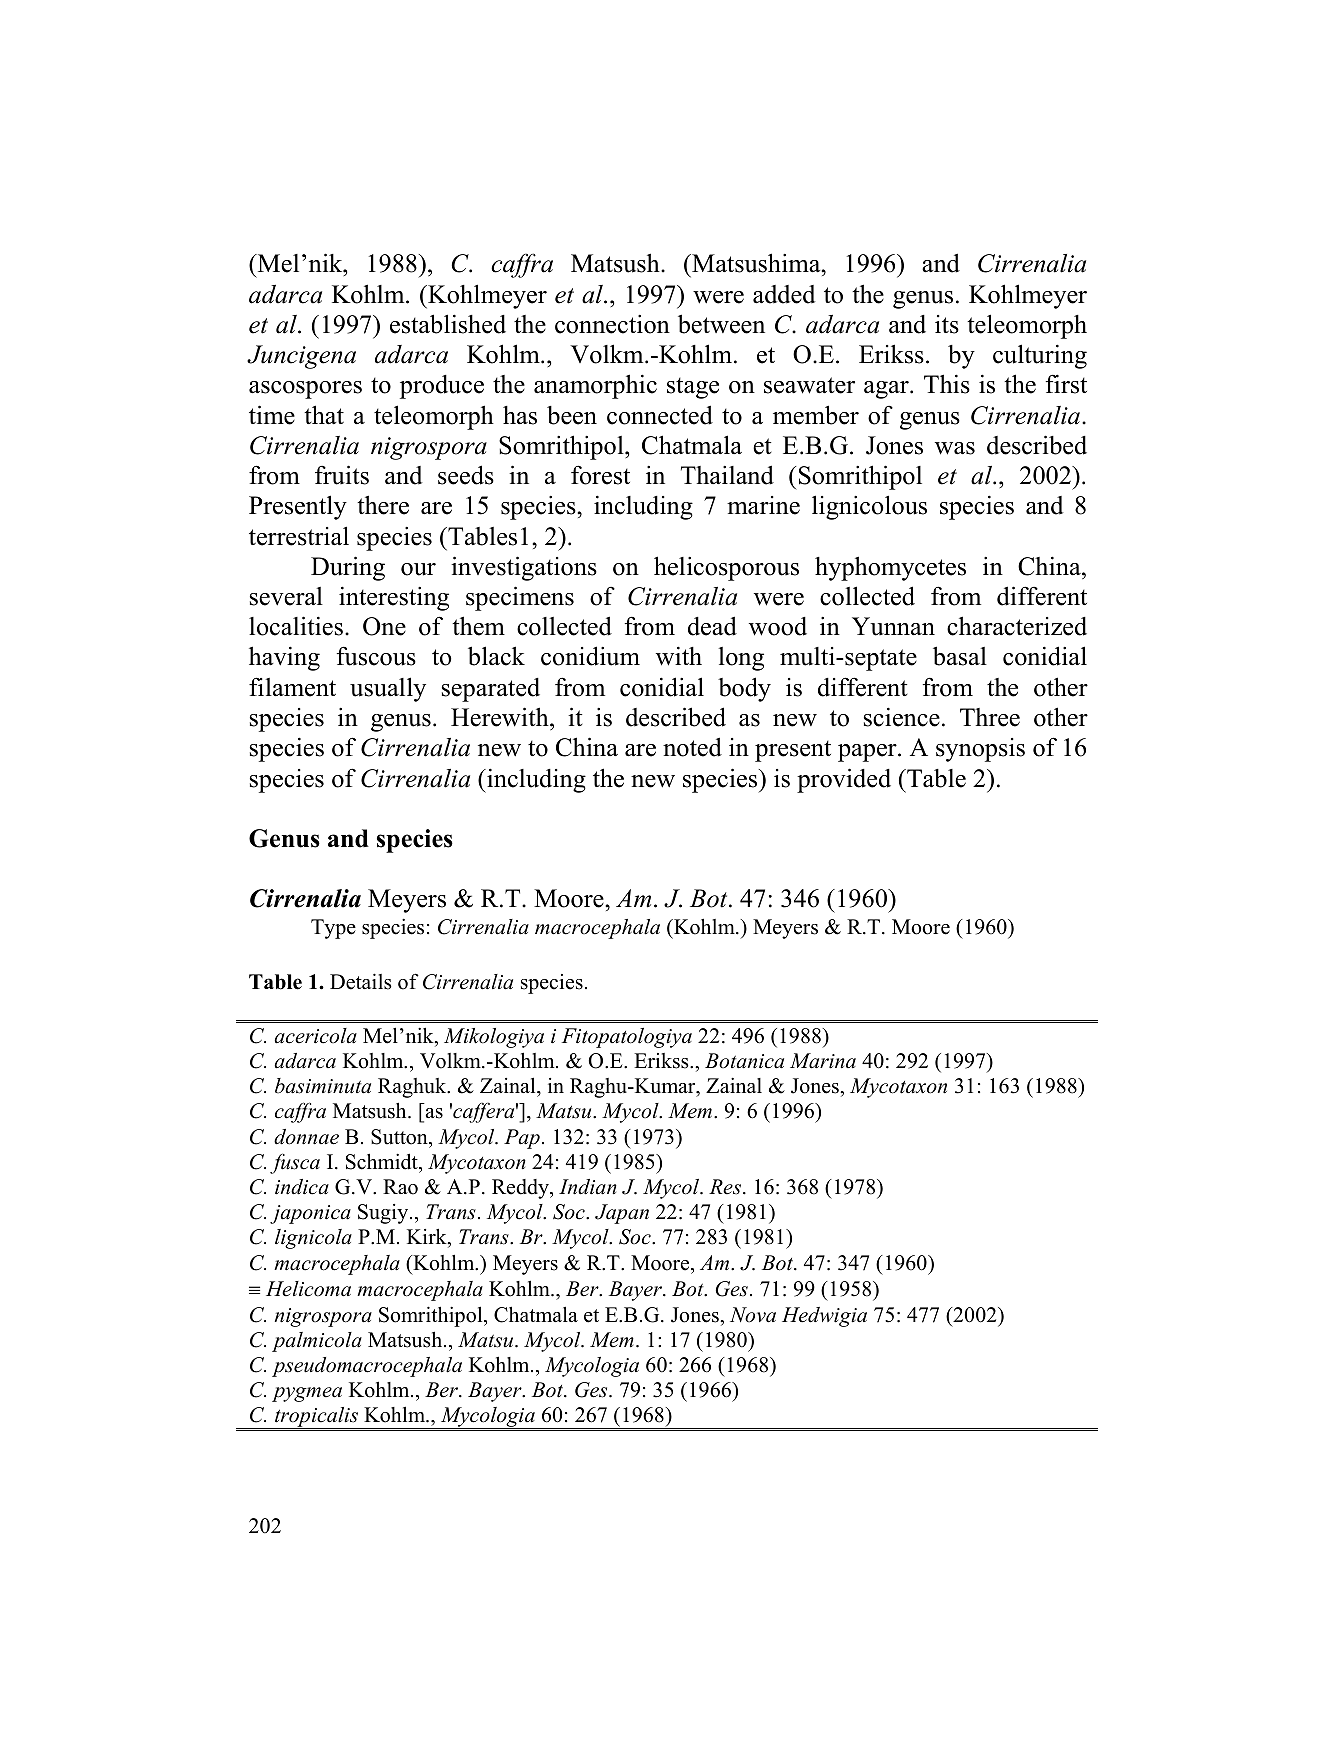  What do you see at coordinates (316, 1418) in the screenshot?
I see `tropicalis` at bounding box center [316, 1418].
